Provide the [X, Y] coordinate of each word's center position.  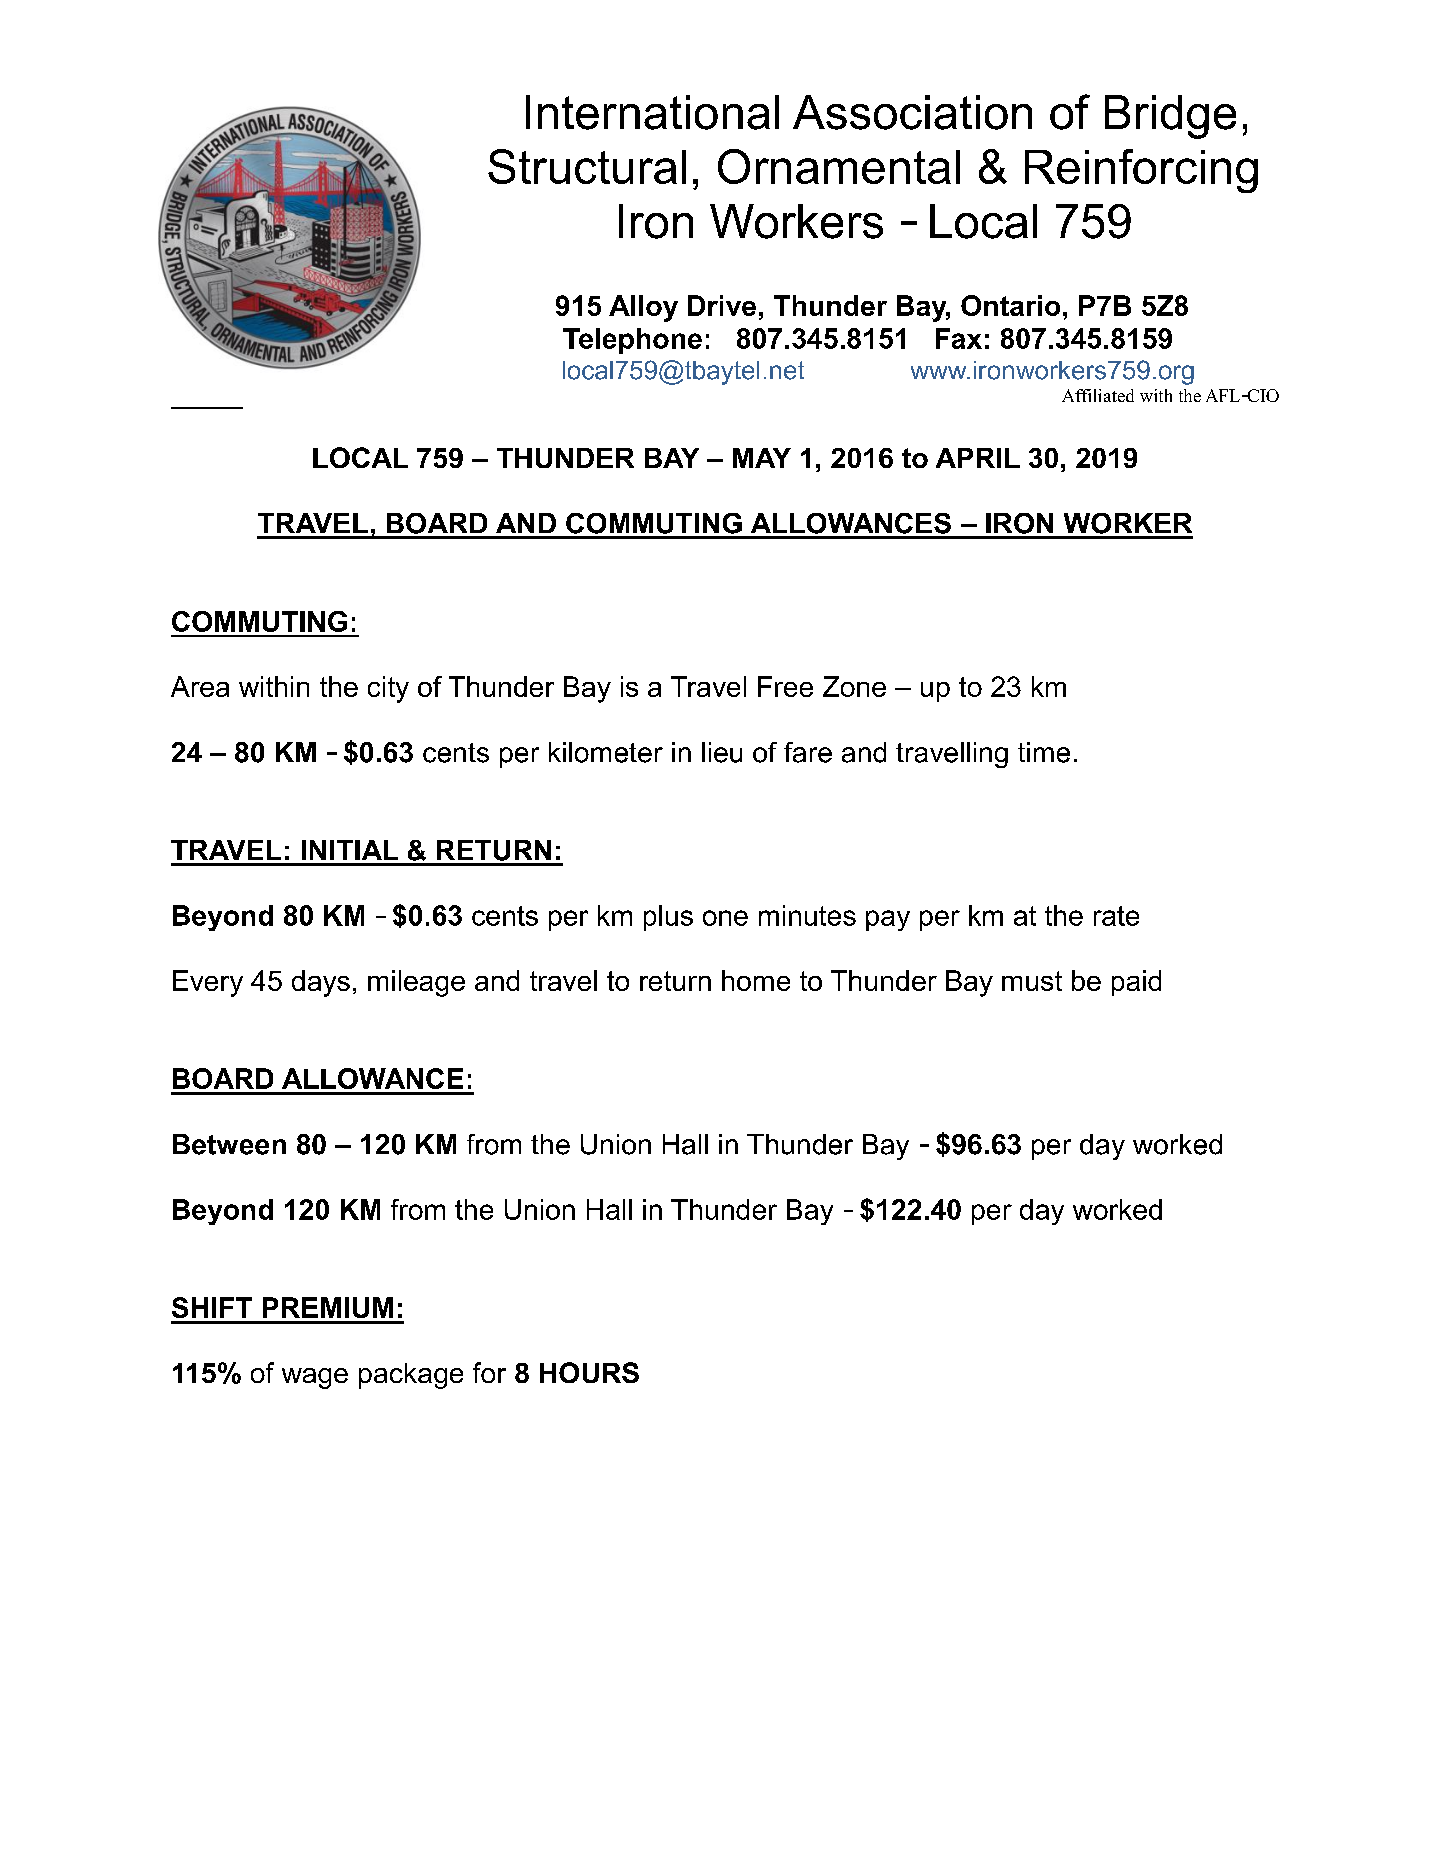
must [1032, 981]
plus [668, 918]
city [388, 689]
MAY [762, 458]
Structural [587, 166]
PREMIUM [328, 1307]
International [652, 112]
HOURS [589, 1372]
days [321, 983]
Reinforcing [1141, 171]
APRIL [978, 458]
